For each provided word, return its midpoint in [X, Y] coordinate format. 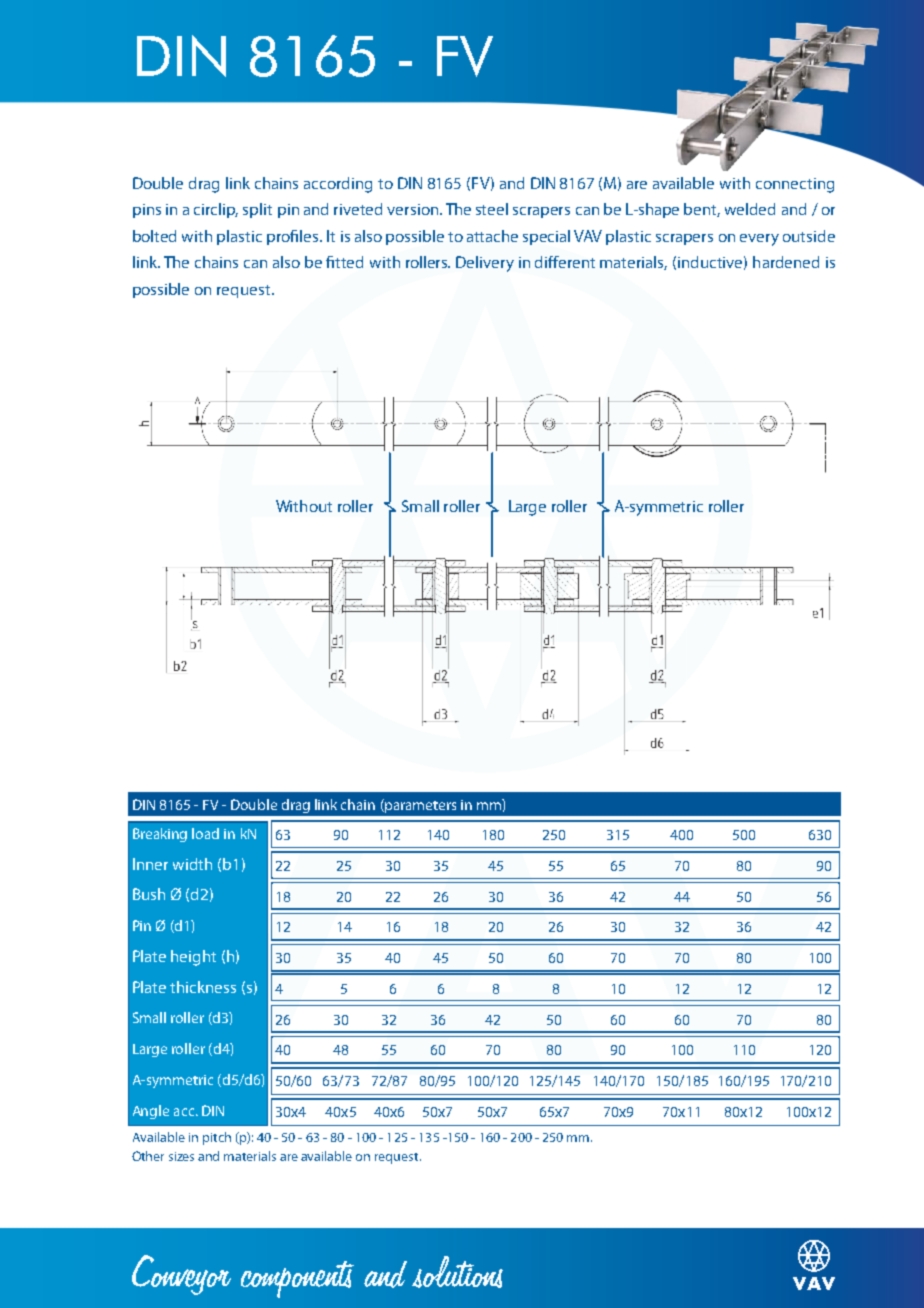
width [192, 864]
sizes [181, 1156]
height [193, 958]
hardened [786, 262]
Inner [150, 864]
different [565, 262]
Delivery [485, 264]
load [205, 833]
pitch [217, 1138]
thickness [203, 987]
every [759, 240]
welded [750, 209]
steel [492, 209]
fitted [344, 262]
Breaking [160, 835]
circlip [216, 210]
